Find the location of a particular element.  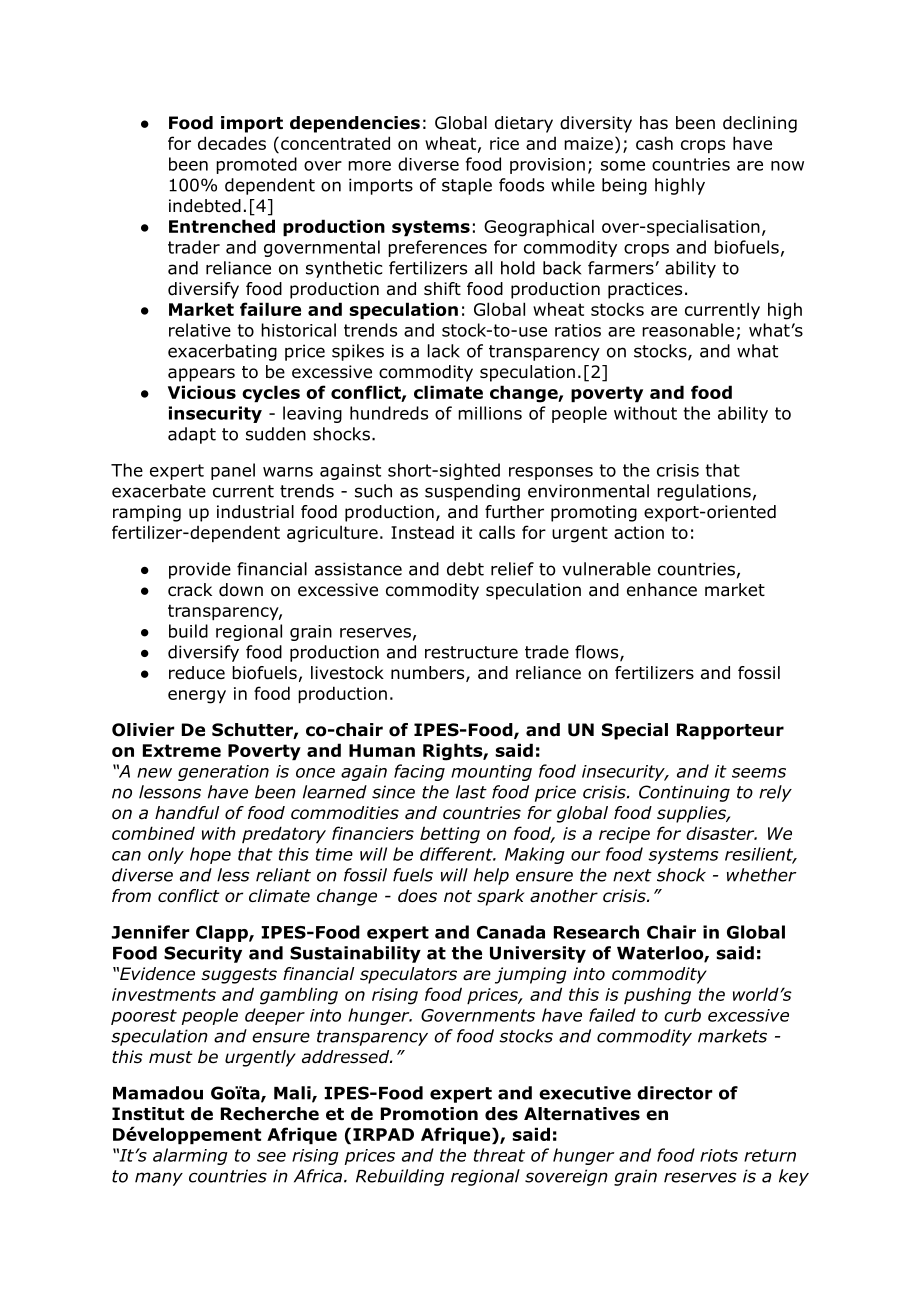

decades is located at coordinates (232, 143).
